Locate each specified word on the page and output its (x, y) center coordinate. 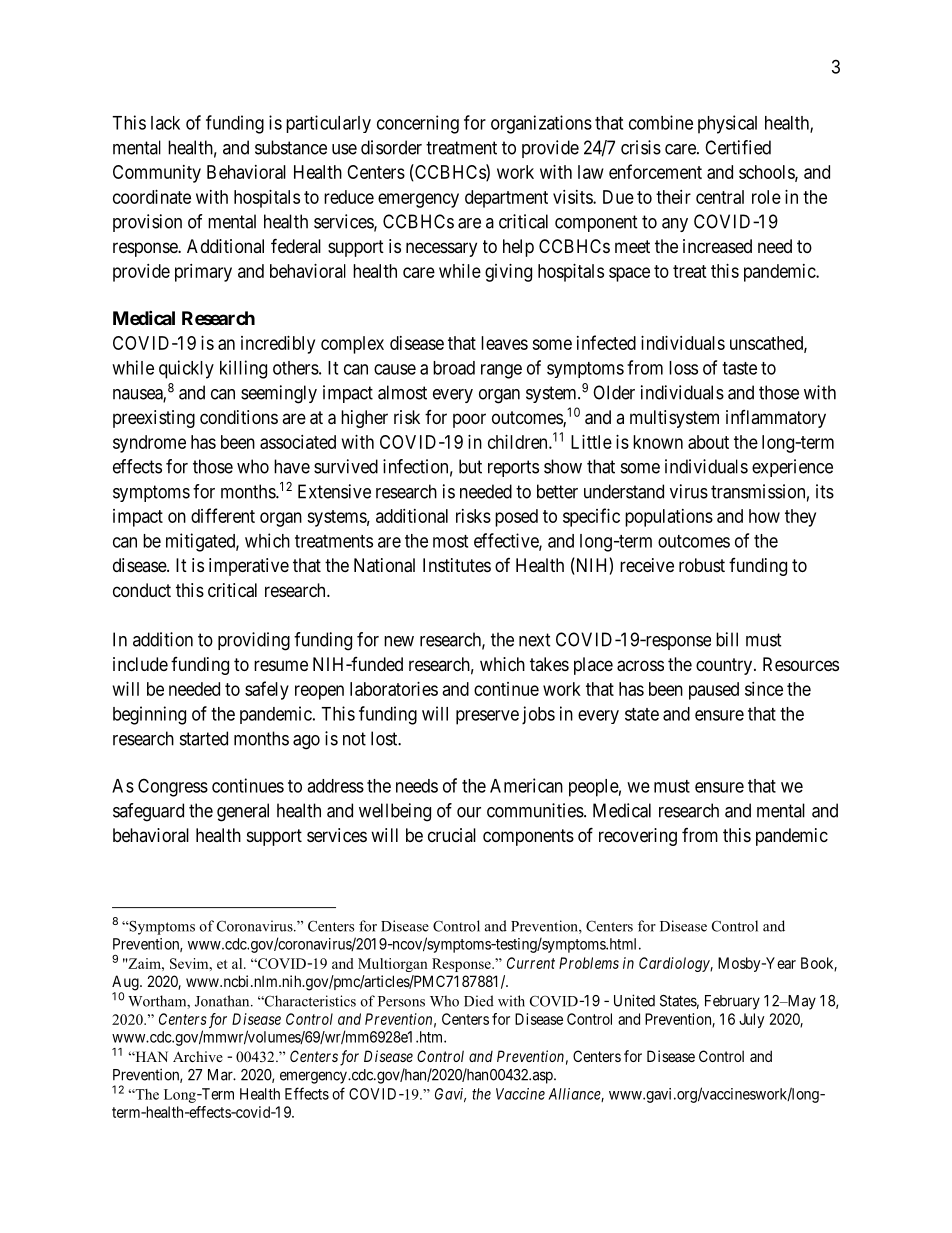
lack (165, 123)
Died (479, 1001)
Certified (738, 147)
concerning (418, 124)
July (751, 1020)
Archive (198, 1056)
